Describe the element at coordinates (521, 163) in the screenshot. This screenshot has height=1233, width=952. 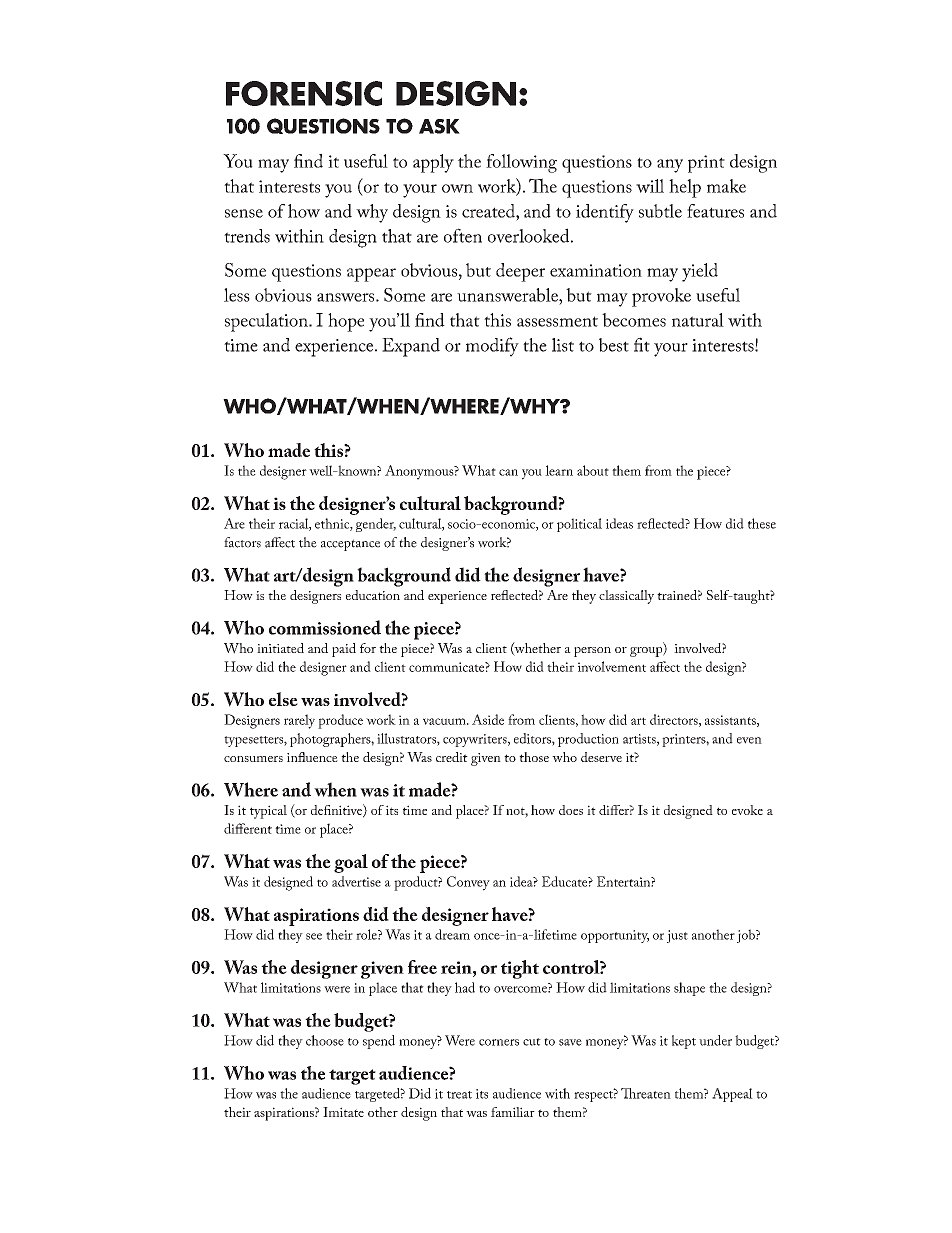
I see `following` at that location.
